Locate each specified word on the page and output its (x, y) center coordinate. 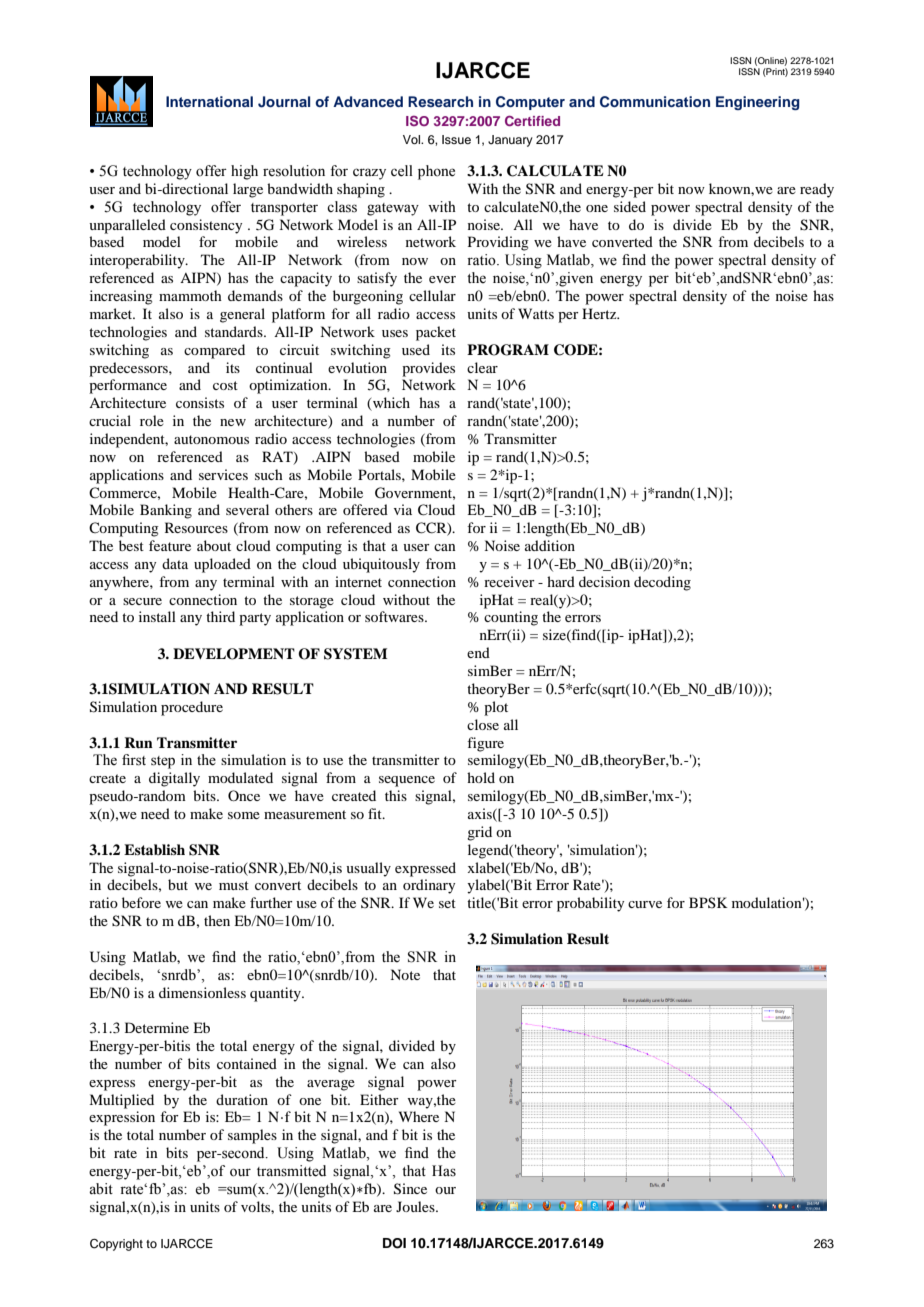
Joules (416, 1206)
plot (496, 708)
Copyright (116, 1245)
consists (200, 402)
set (447, 903)
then (217, 920)
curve (645, 904)
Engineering (758, 103)
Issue (456, 139)
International (209, 101)
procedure (192, 708)
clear (482, 367)
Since (410, 1189)
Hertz (600, 313)
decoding (662, 583)
